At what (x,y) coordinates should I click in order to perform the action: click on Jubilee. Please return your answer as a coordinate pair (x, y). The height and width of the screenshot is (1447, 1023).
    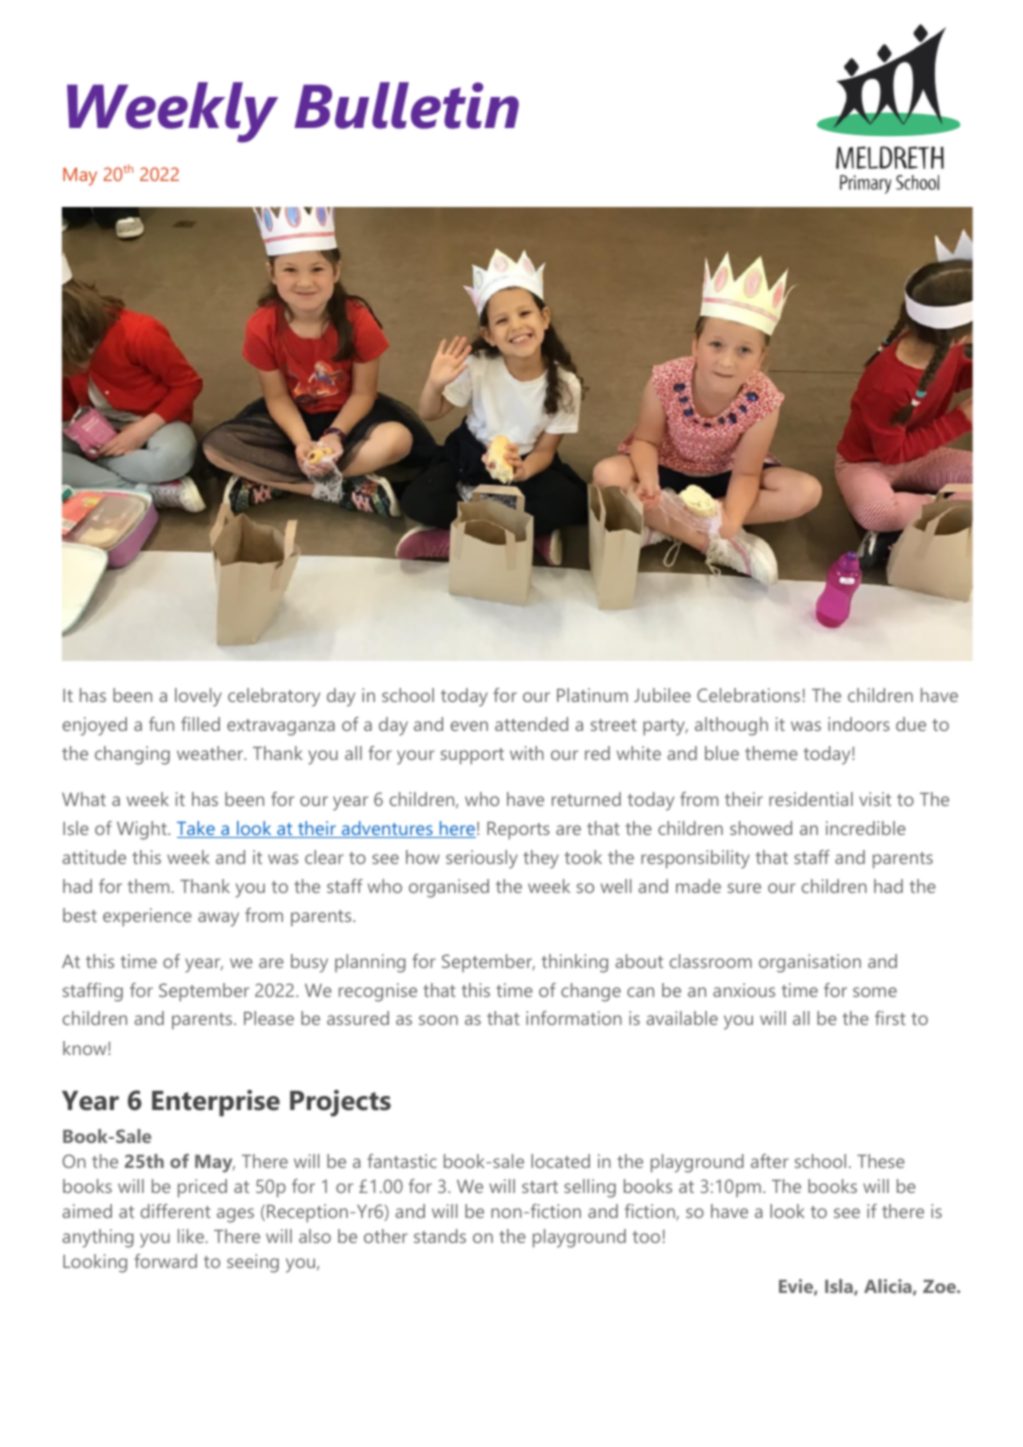
    Looking at the image, I should click on (662, 695).
